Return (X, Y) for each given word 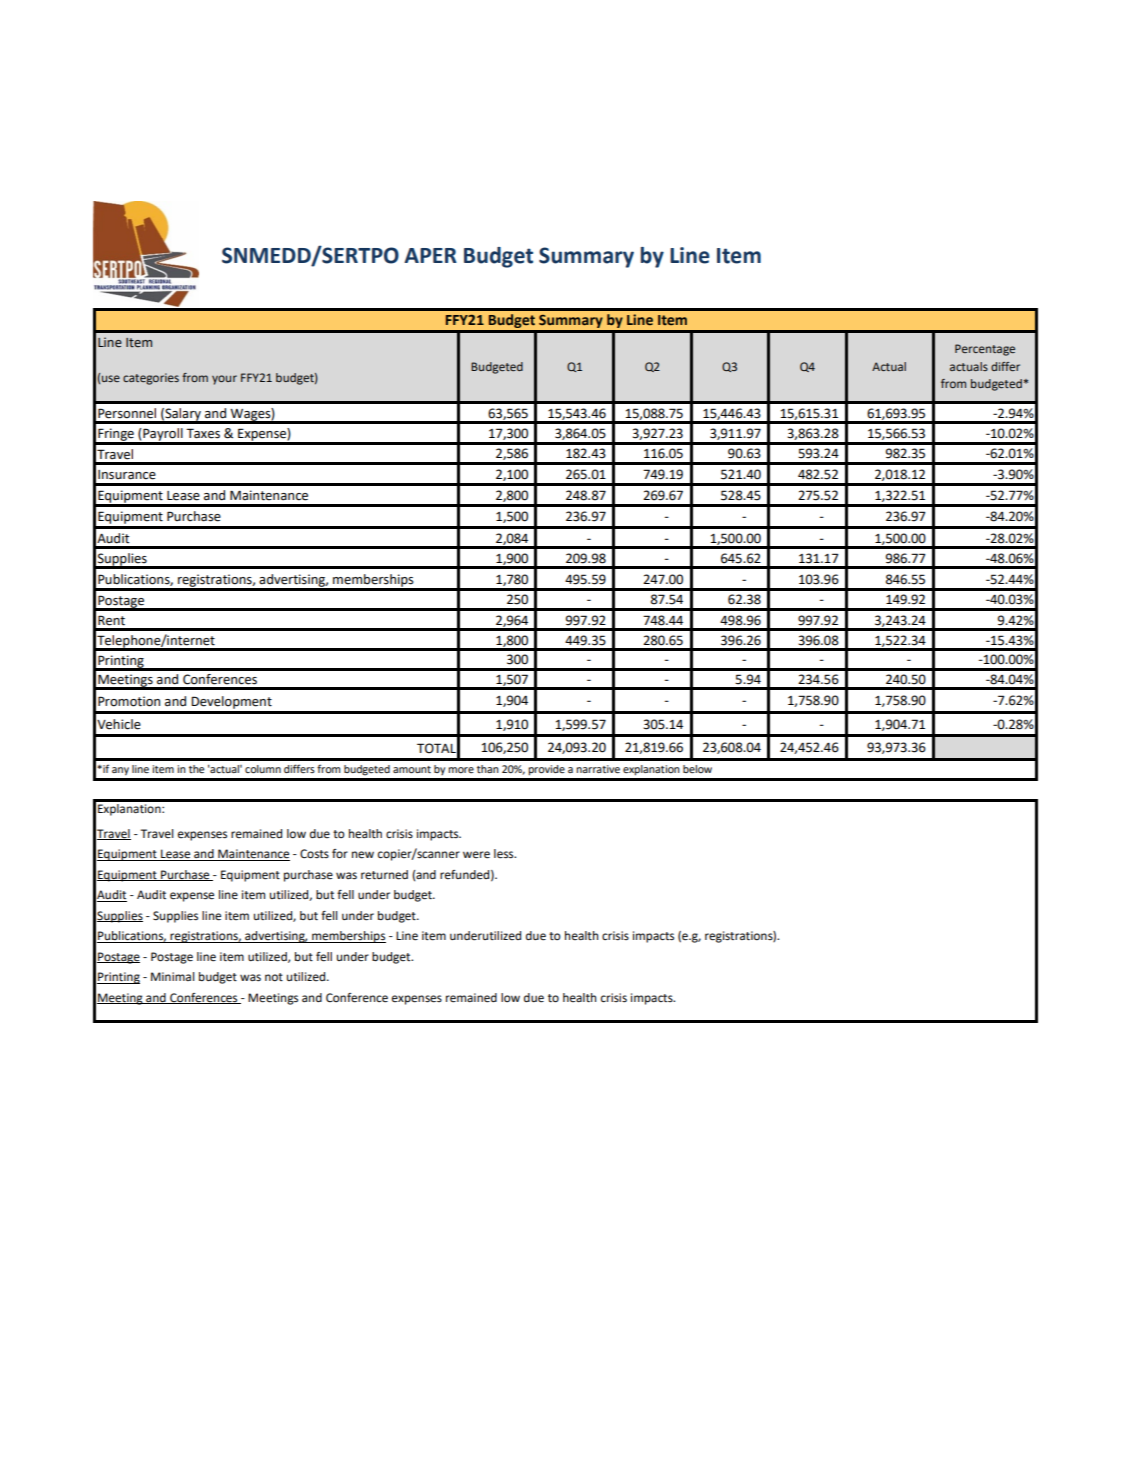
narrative (598, 769)
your (224, 380)
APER (430, 255)
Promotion (129, 701)
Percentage (985, 350)
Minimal (173, 976)
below (697, 769)
